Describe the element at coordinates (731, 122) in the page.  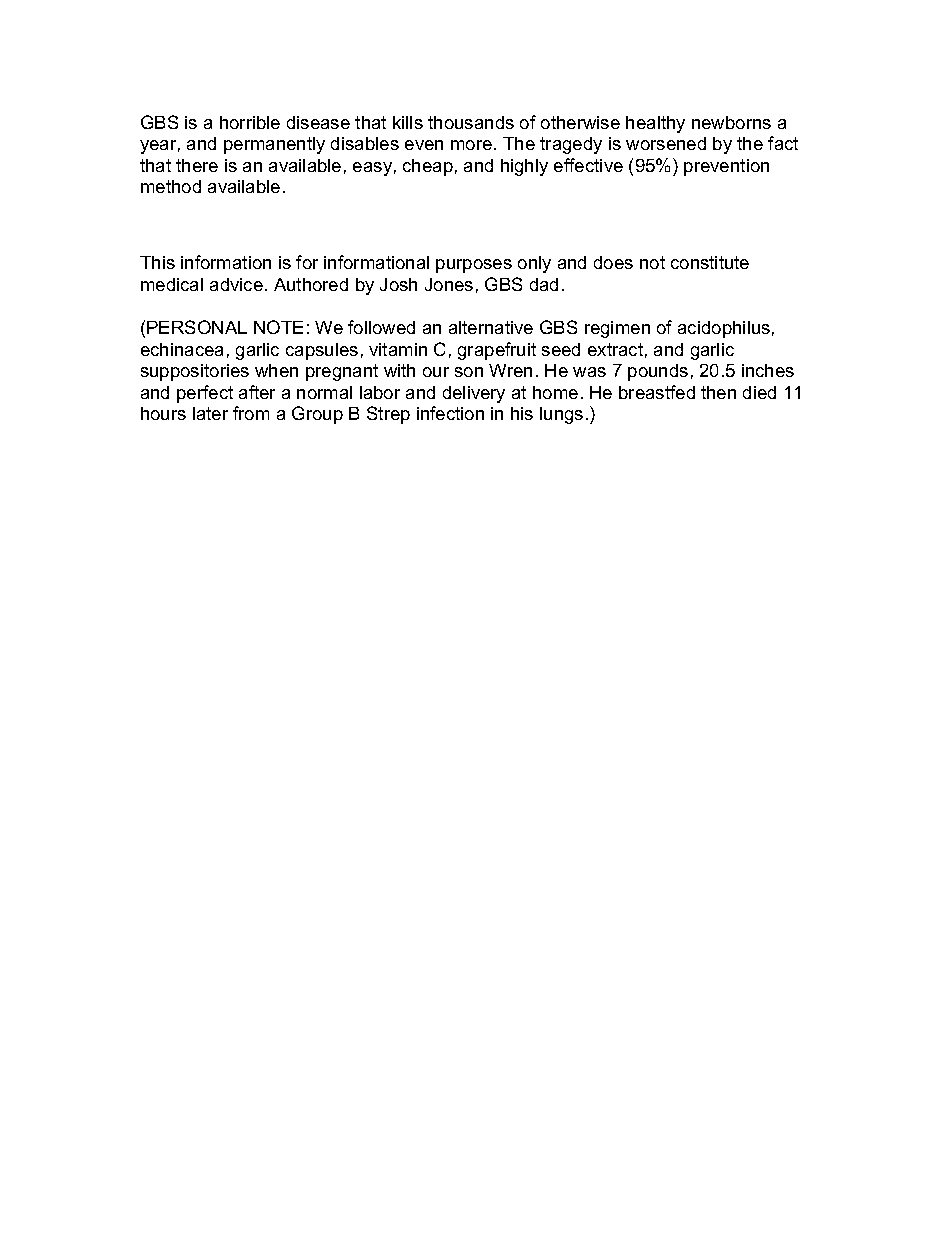
I see `newborns` at that location.
